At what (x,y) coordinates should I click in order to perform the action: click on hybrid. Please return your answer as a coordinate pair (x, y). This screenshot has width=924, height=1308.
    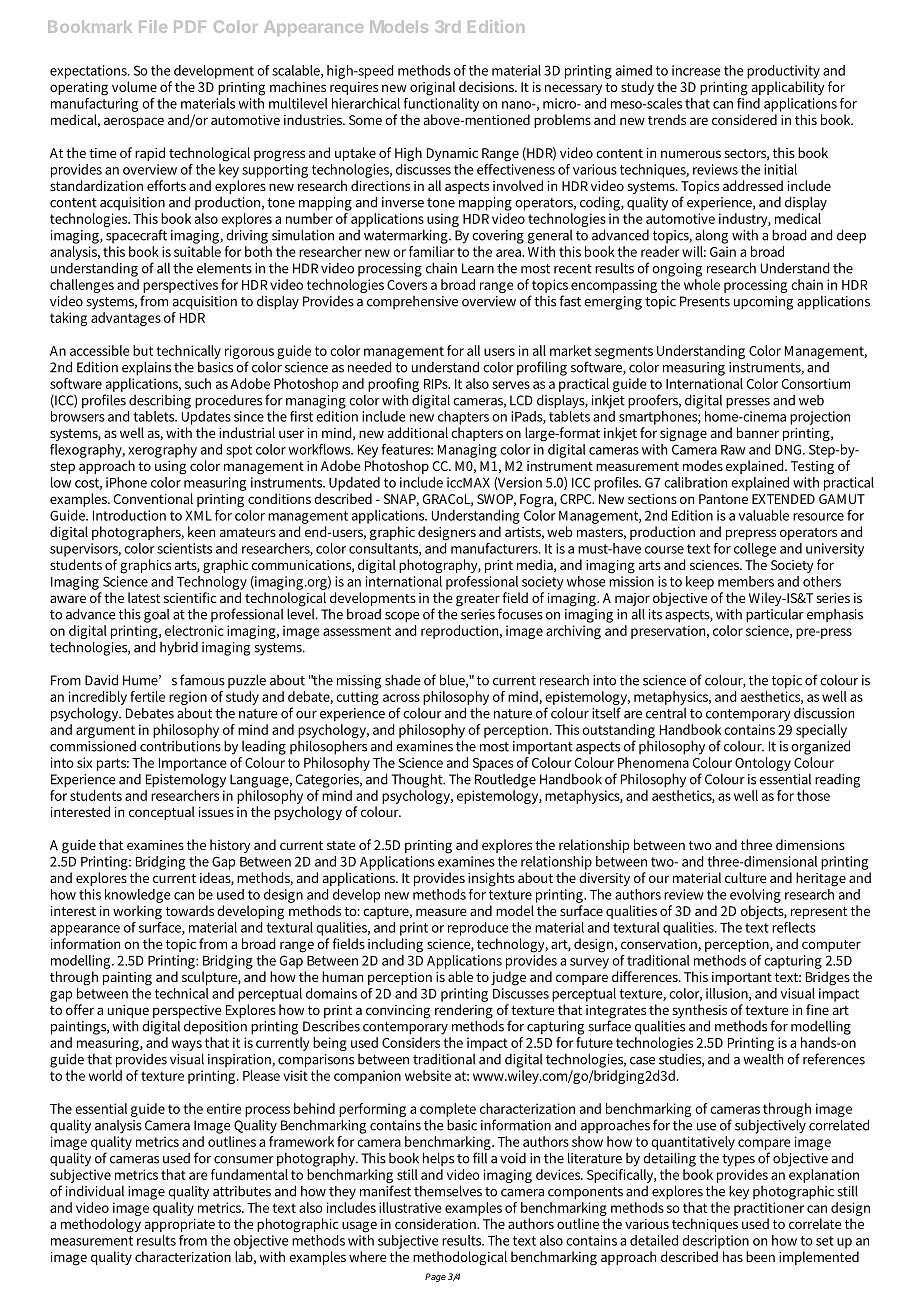
    Looking at the image, I should click on (179, 648).
